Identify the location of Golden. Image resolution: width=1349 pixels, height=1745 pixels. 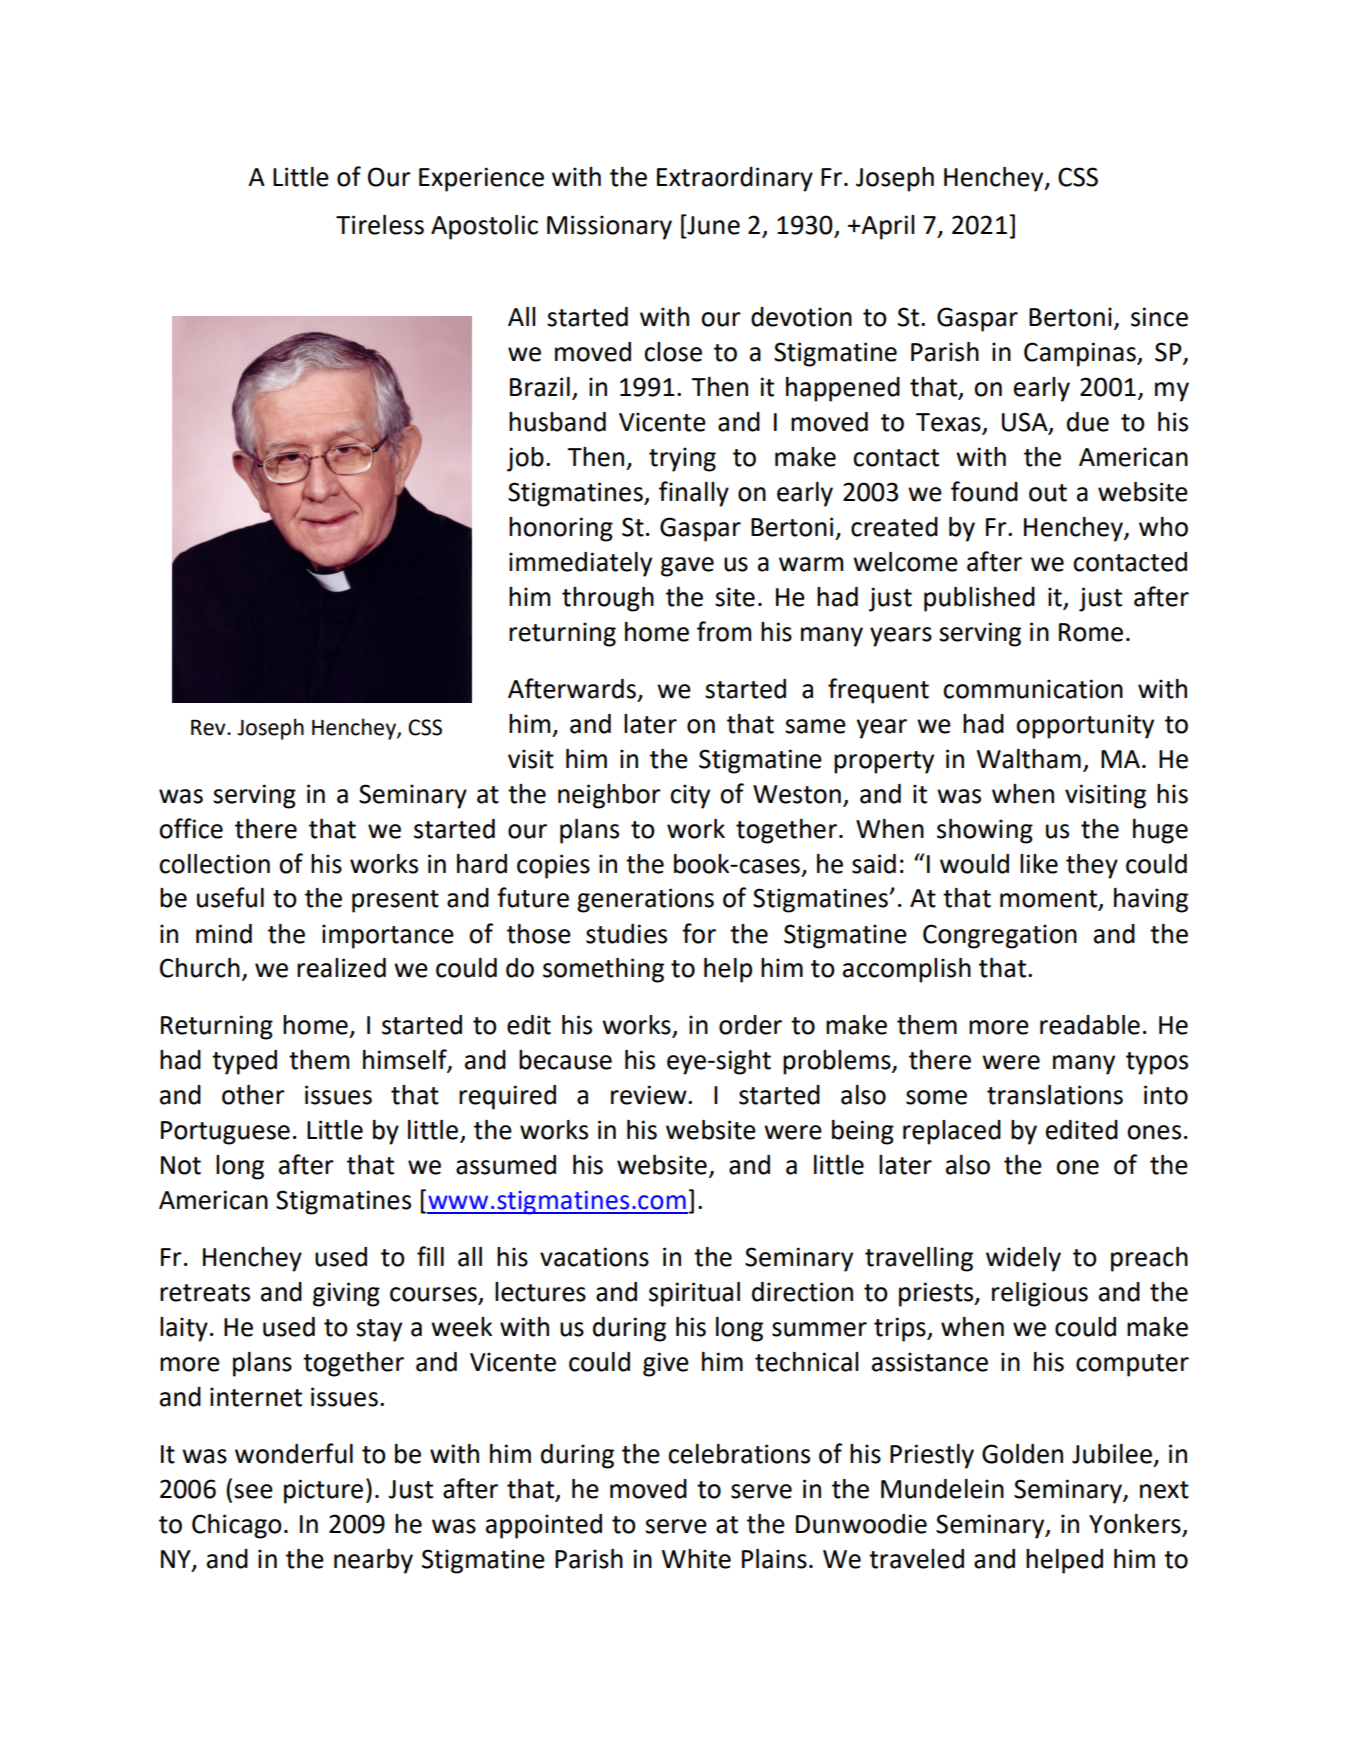
(1022, 1454).
